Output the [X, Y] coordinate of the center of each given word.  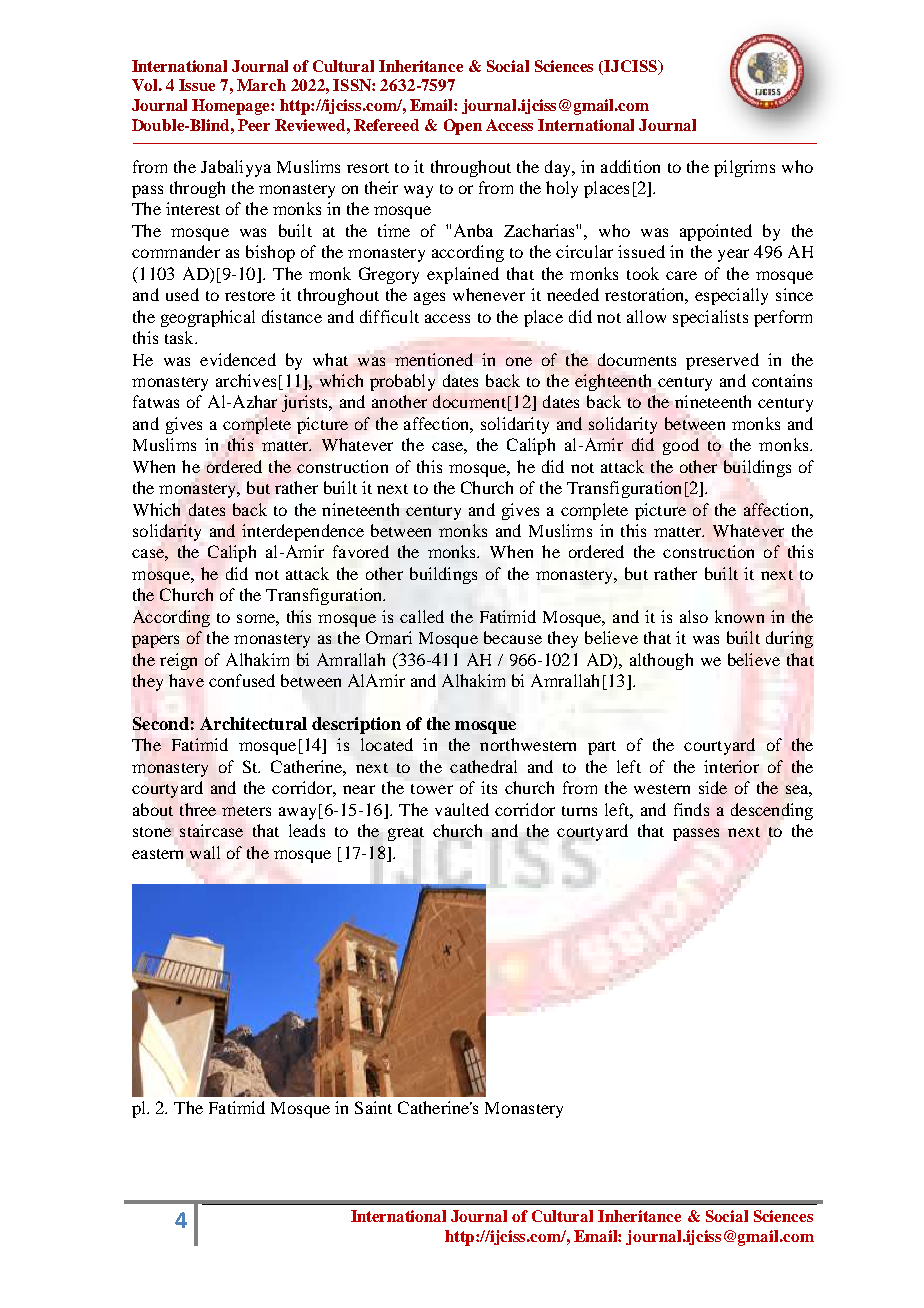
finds [691, 809]
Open [463, 127]
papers [155, 641]
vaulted [462, 809]
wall [205, 852]
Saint [373, 1107]
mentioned [434, 359]
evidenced [238, 359]
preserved [722, 361]
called [422, 616]
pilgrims [744, 168]
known [739, 616]
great [406, 834]
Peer [254, 125]
